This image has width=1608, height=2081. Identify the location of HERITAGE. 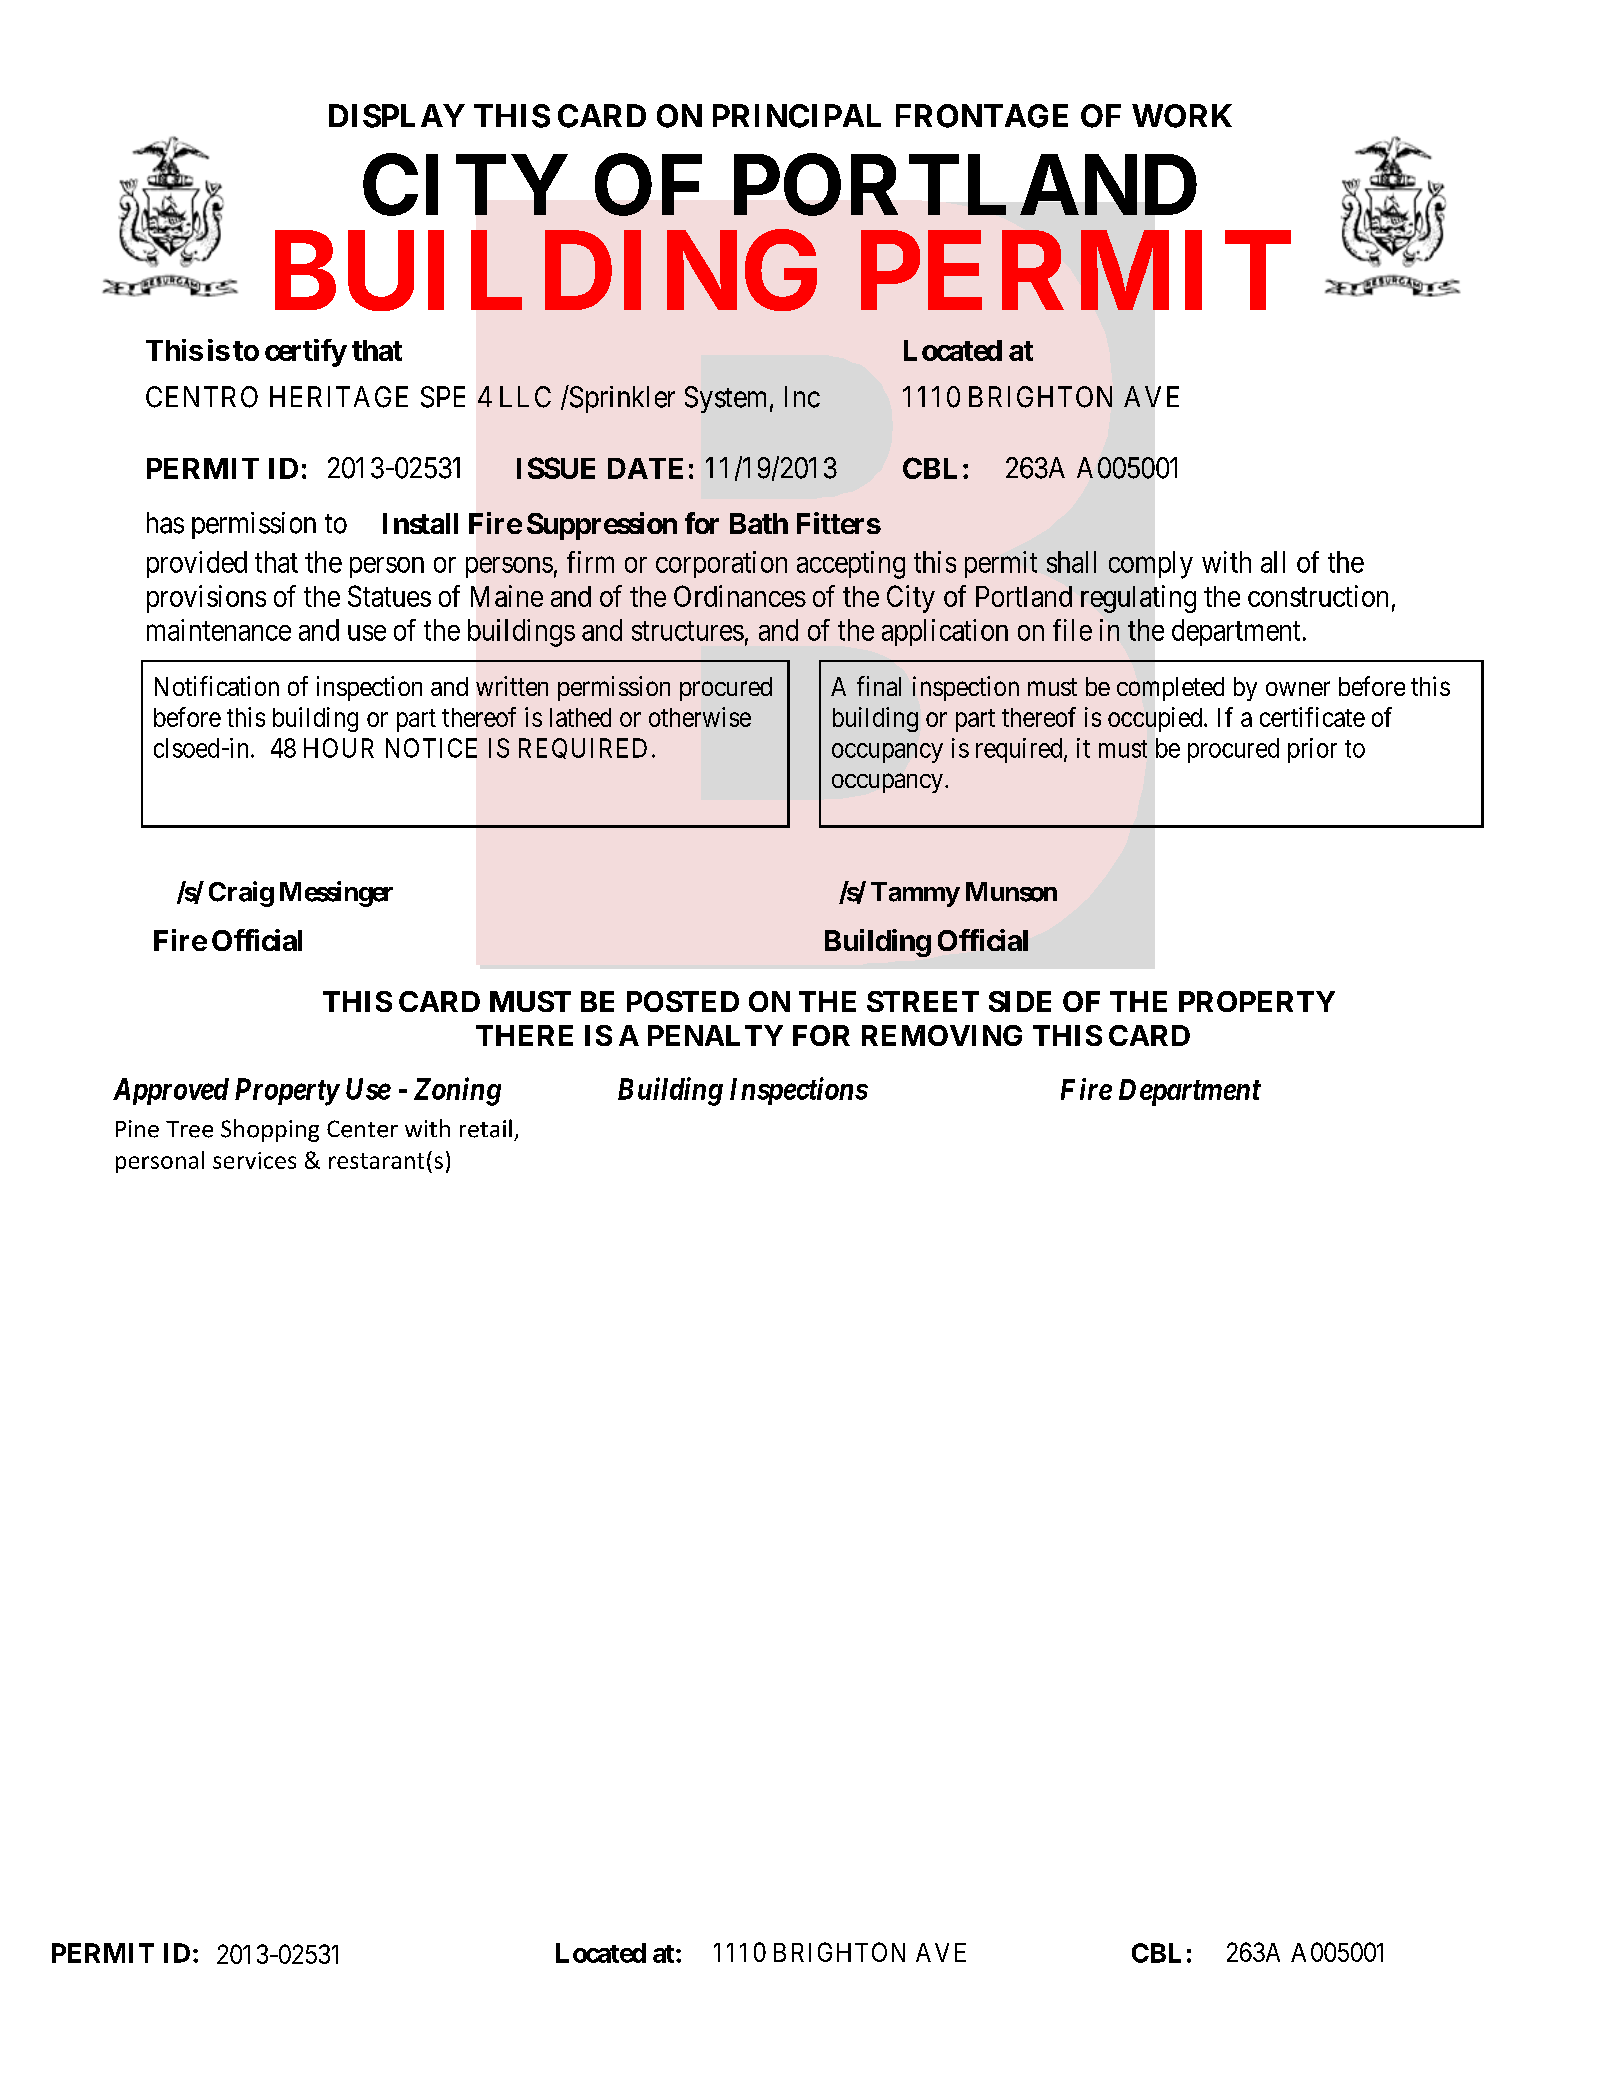
(339, 397).
